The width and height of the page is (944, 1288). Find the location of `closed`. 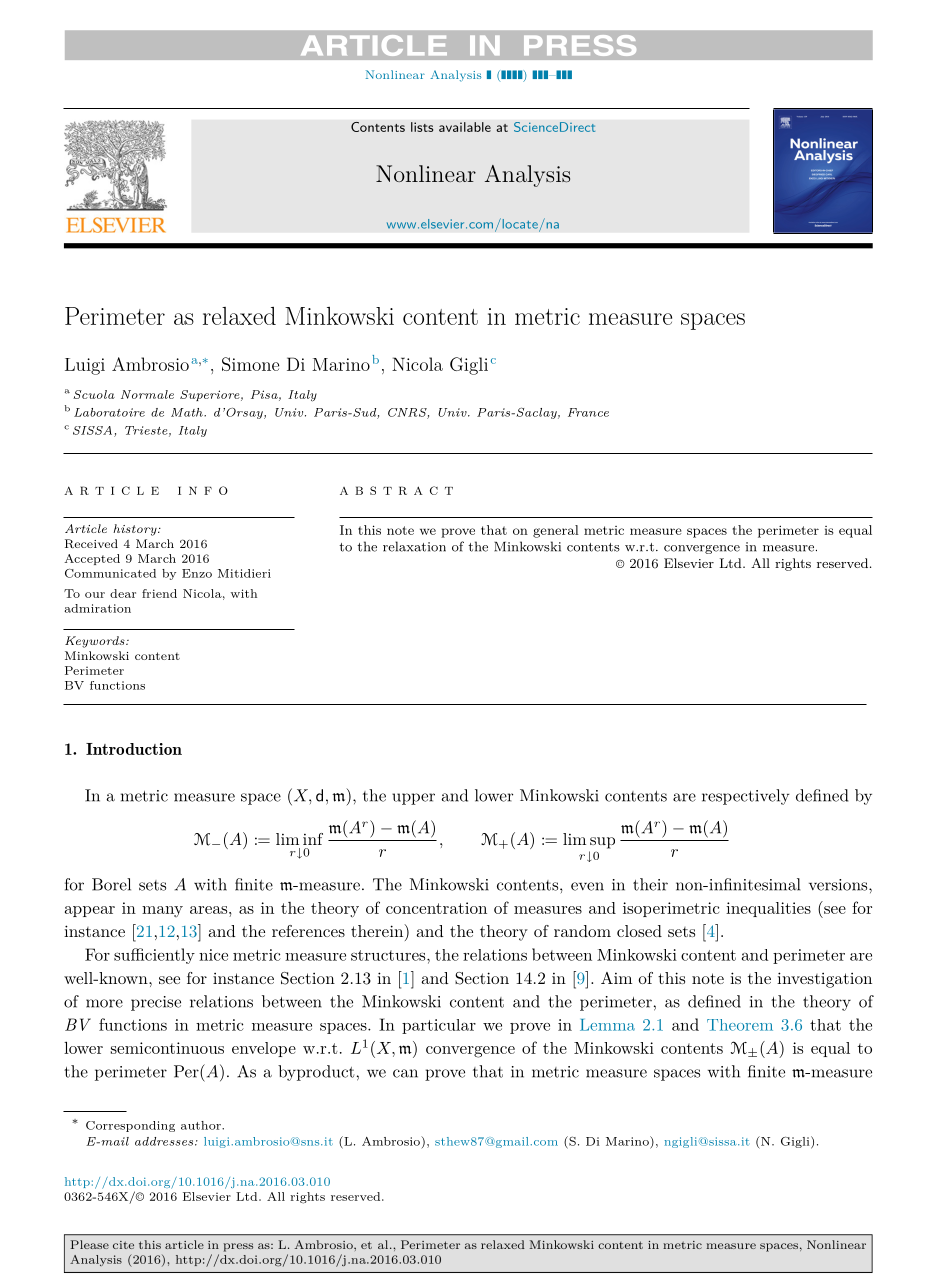

closed is located at coordinates (639, 931).
